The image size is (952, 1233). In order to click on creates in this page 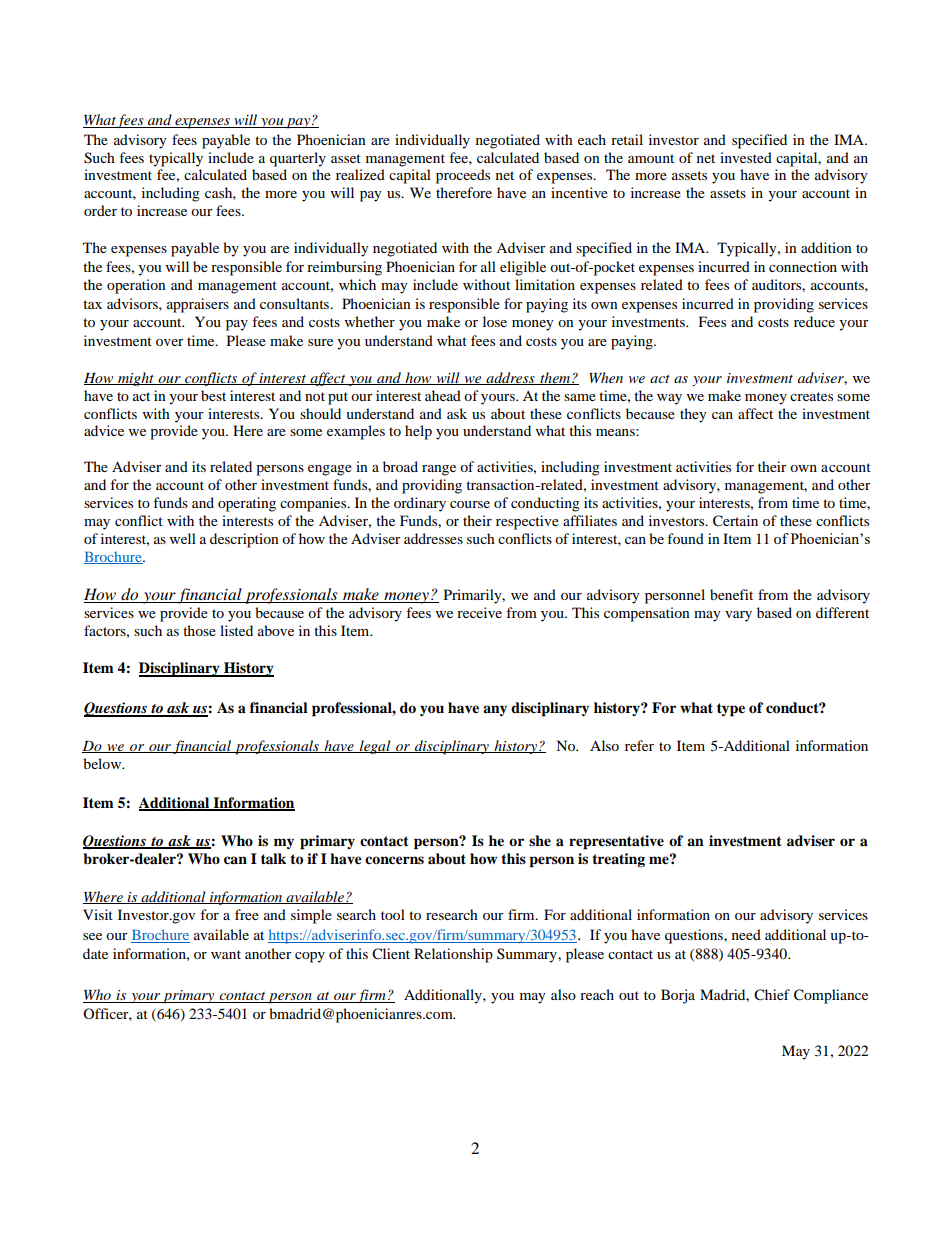, I will do `click(811, 396)`.
